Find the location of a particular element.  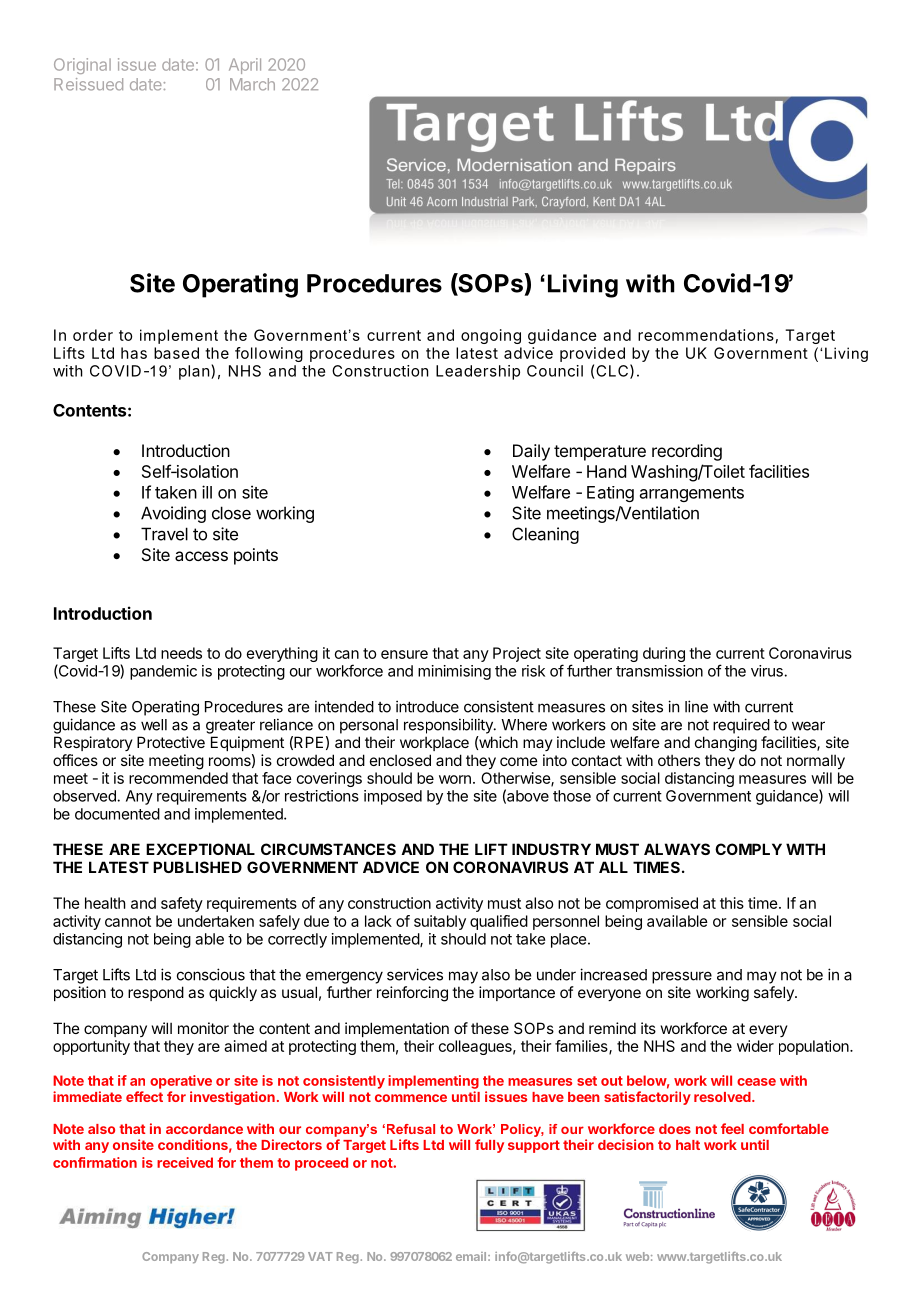

recording is located at coordinates (687, 452).
